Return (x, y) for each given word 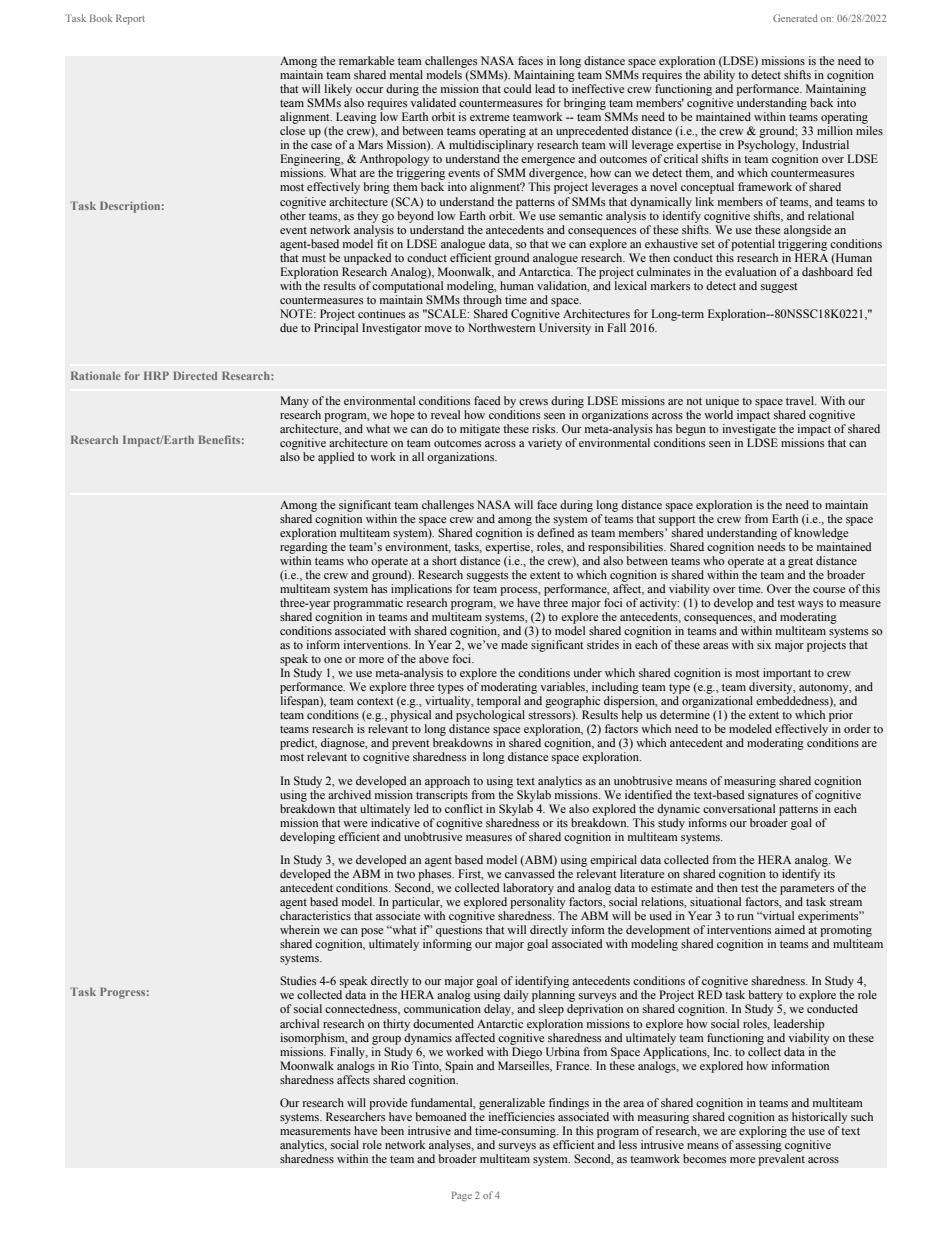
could (517, 88)
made (514, 644)
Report (130, 19)
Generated (795, 18)
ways (810, 605)
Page (462, 1196)
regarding (304, 548)
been (392, 1130)
